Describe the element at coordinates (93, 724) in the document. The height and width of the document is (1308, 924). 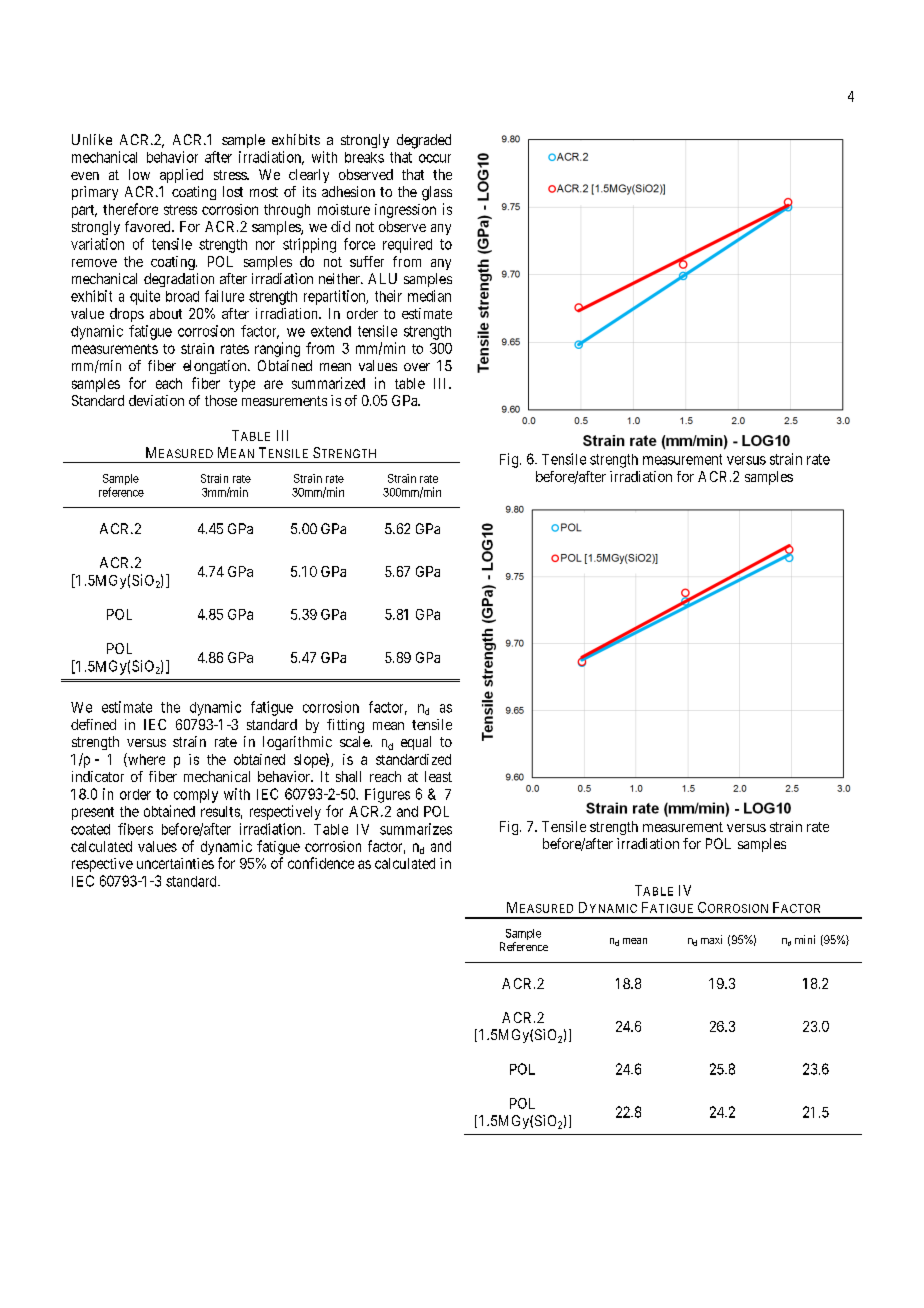
I see `defined` at that location.
